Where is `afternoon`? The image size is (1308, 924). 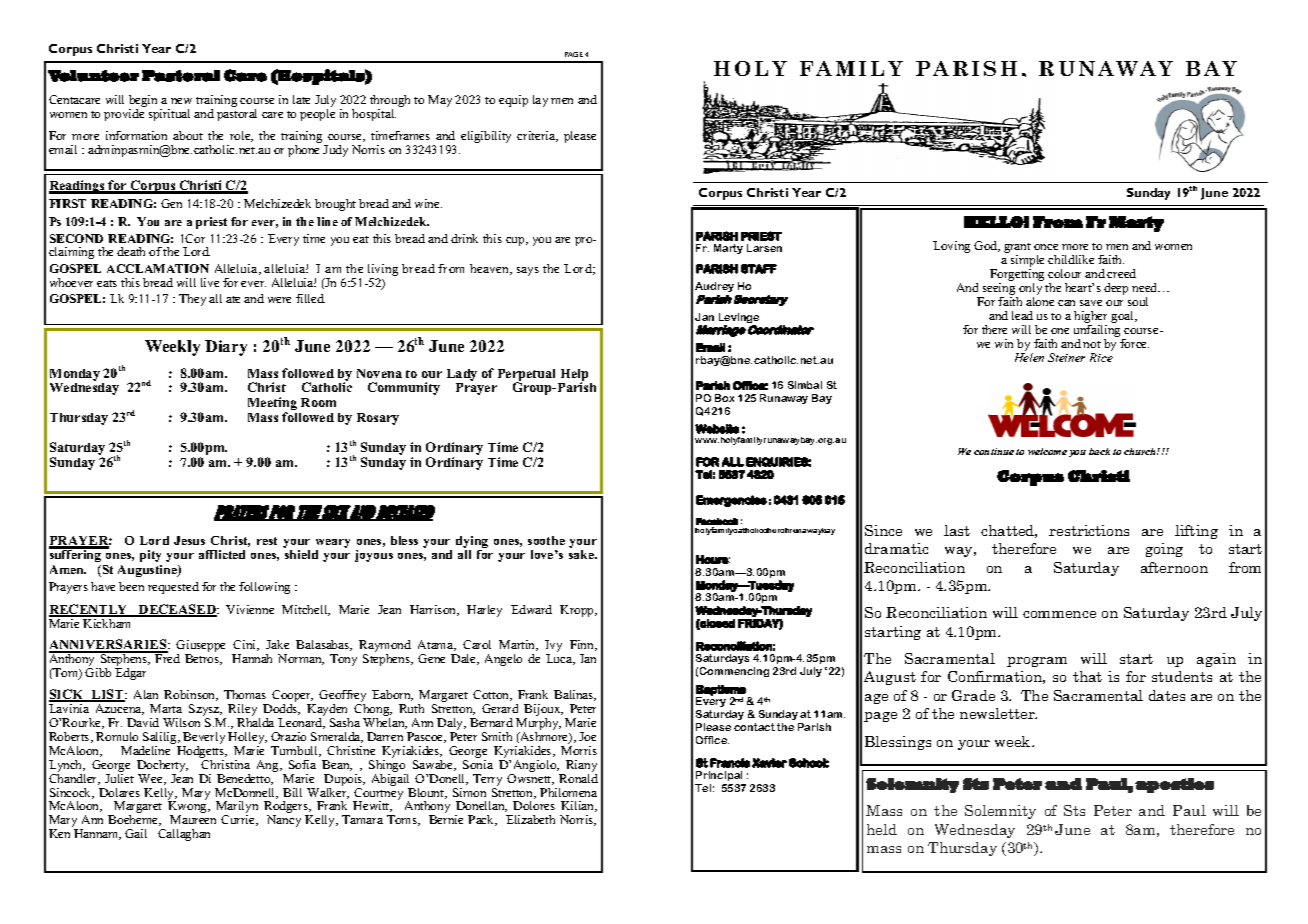
afternoon is located at coordinates (1174, 567).
